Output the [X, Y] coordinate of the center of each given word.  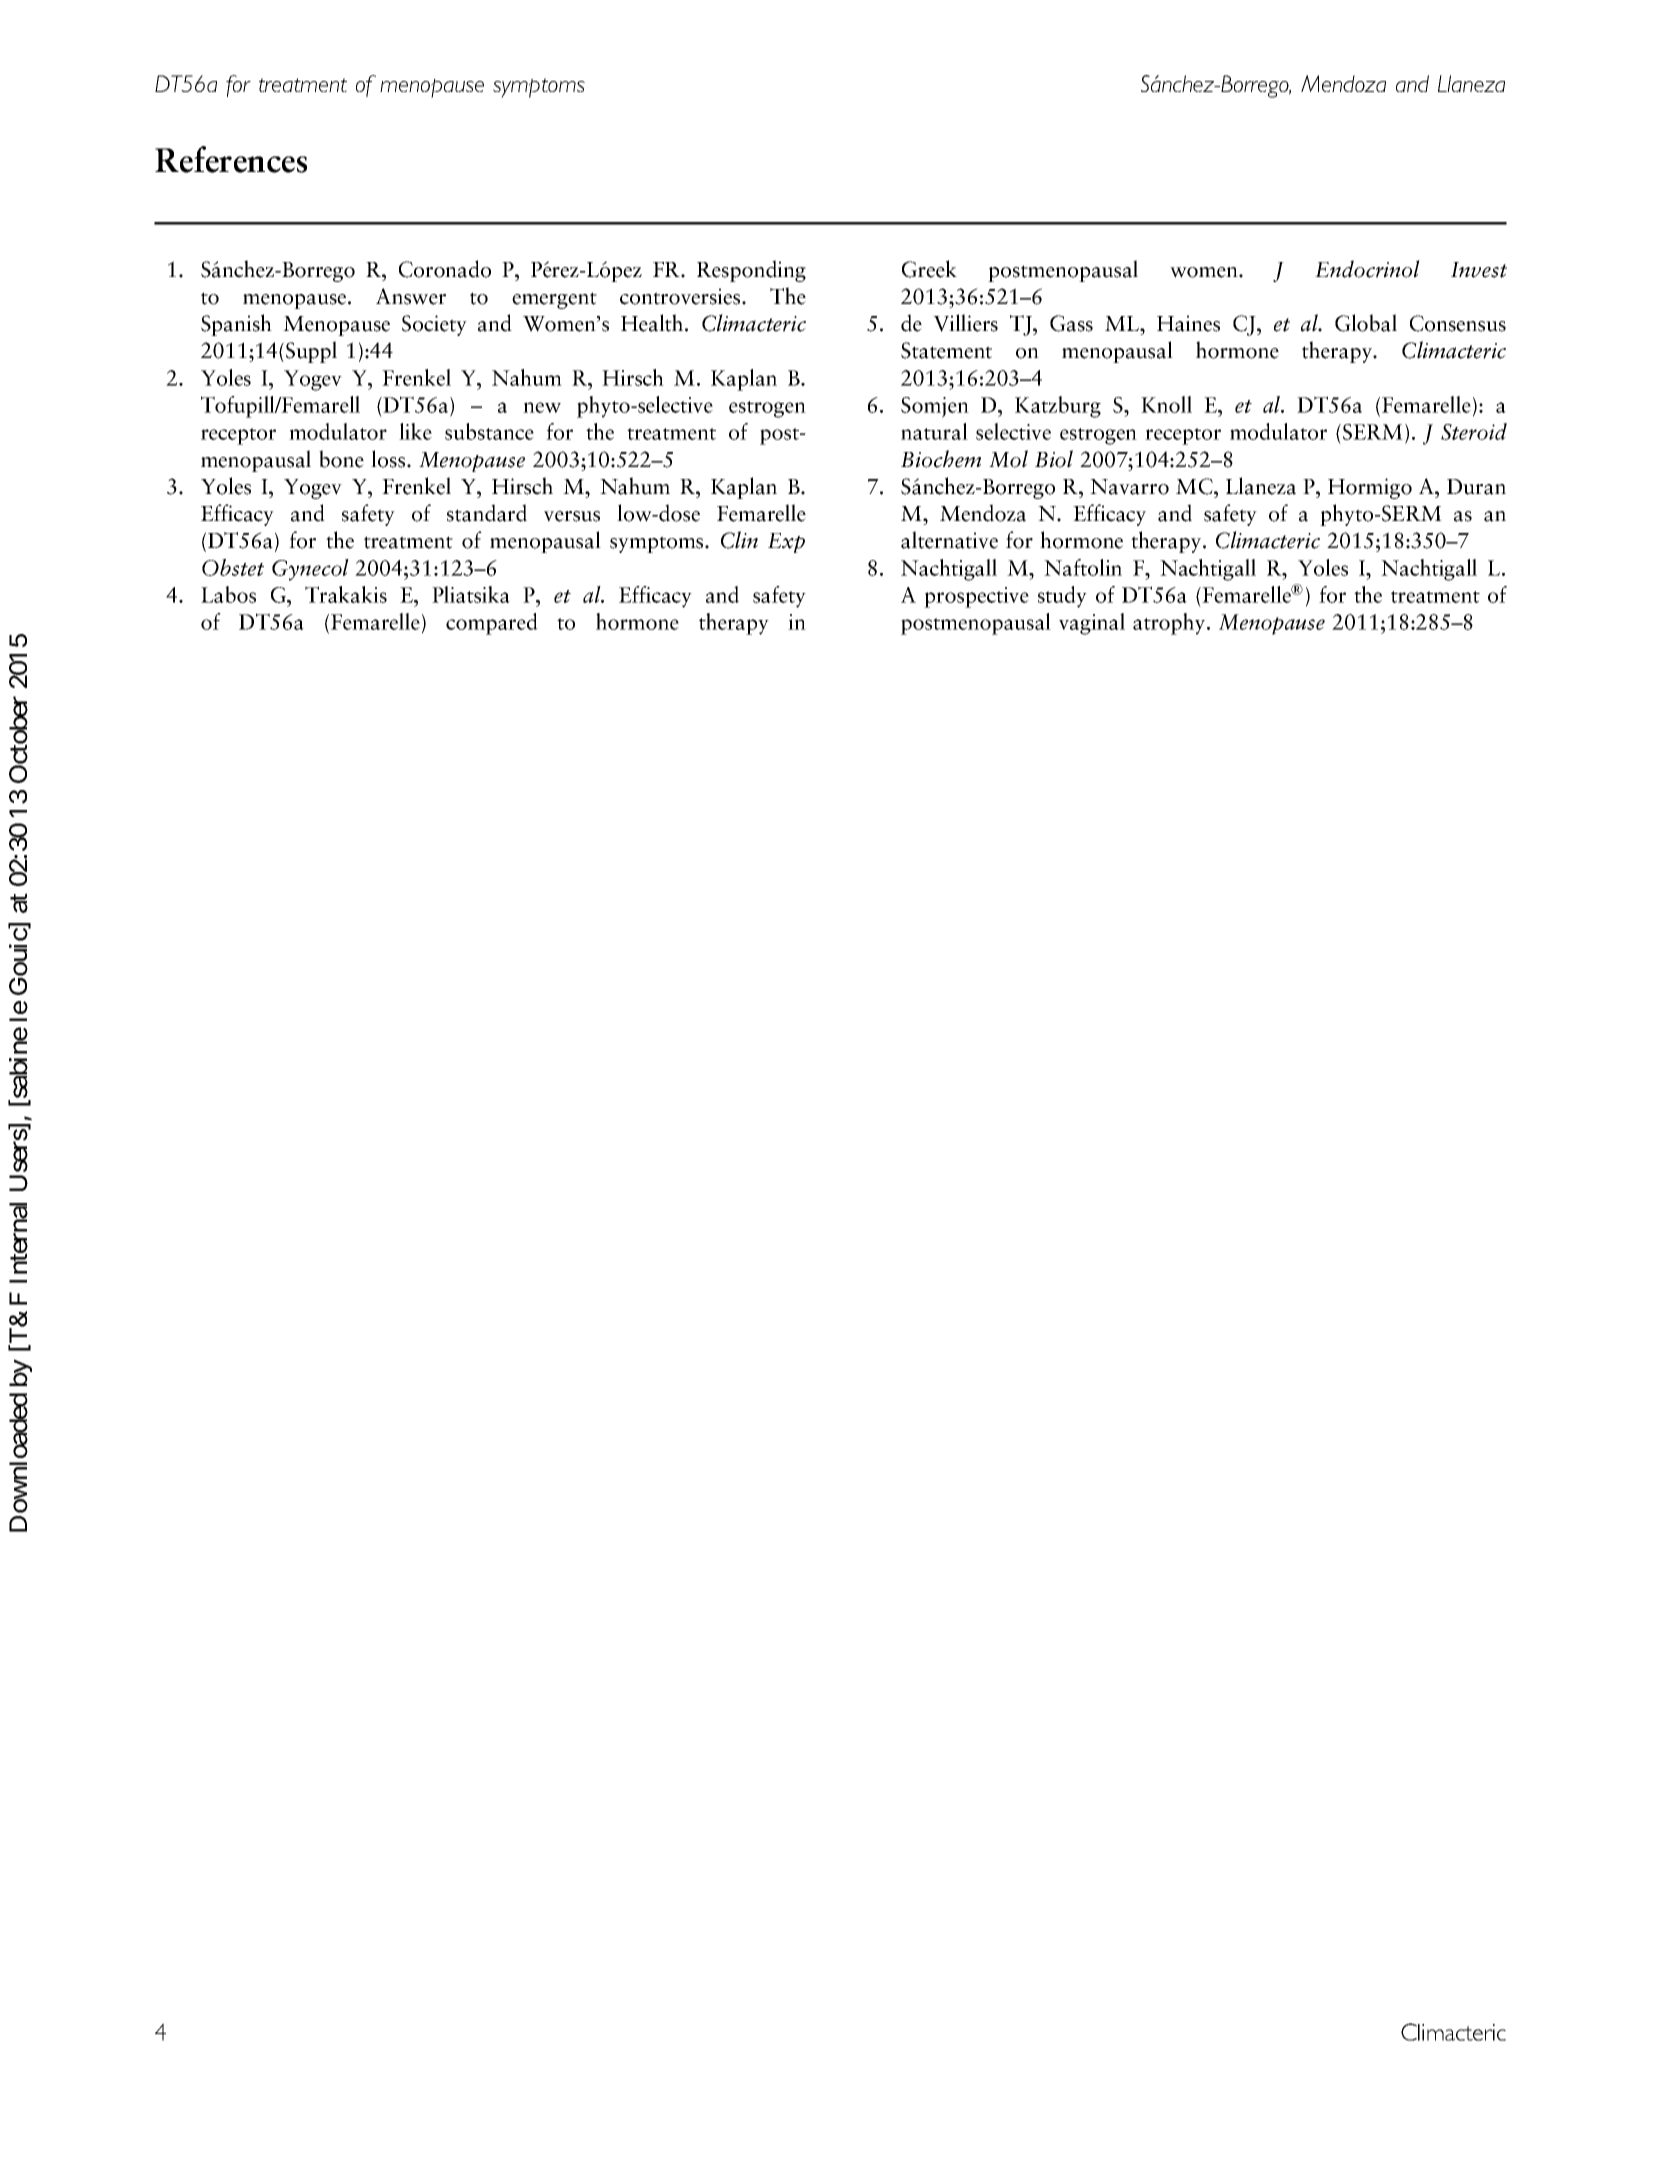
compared [492, 624]
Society [434, 325]
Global [1366, 323]
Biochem [941, 459]
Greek [929, 269]
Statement [946, 350]
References [231, 159]
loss [389, 459]
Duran [1476, 487]
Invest [1479, 270]
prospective [976, 597]
